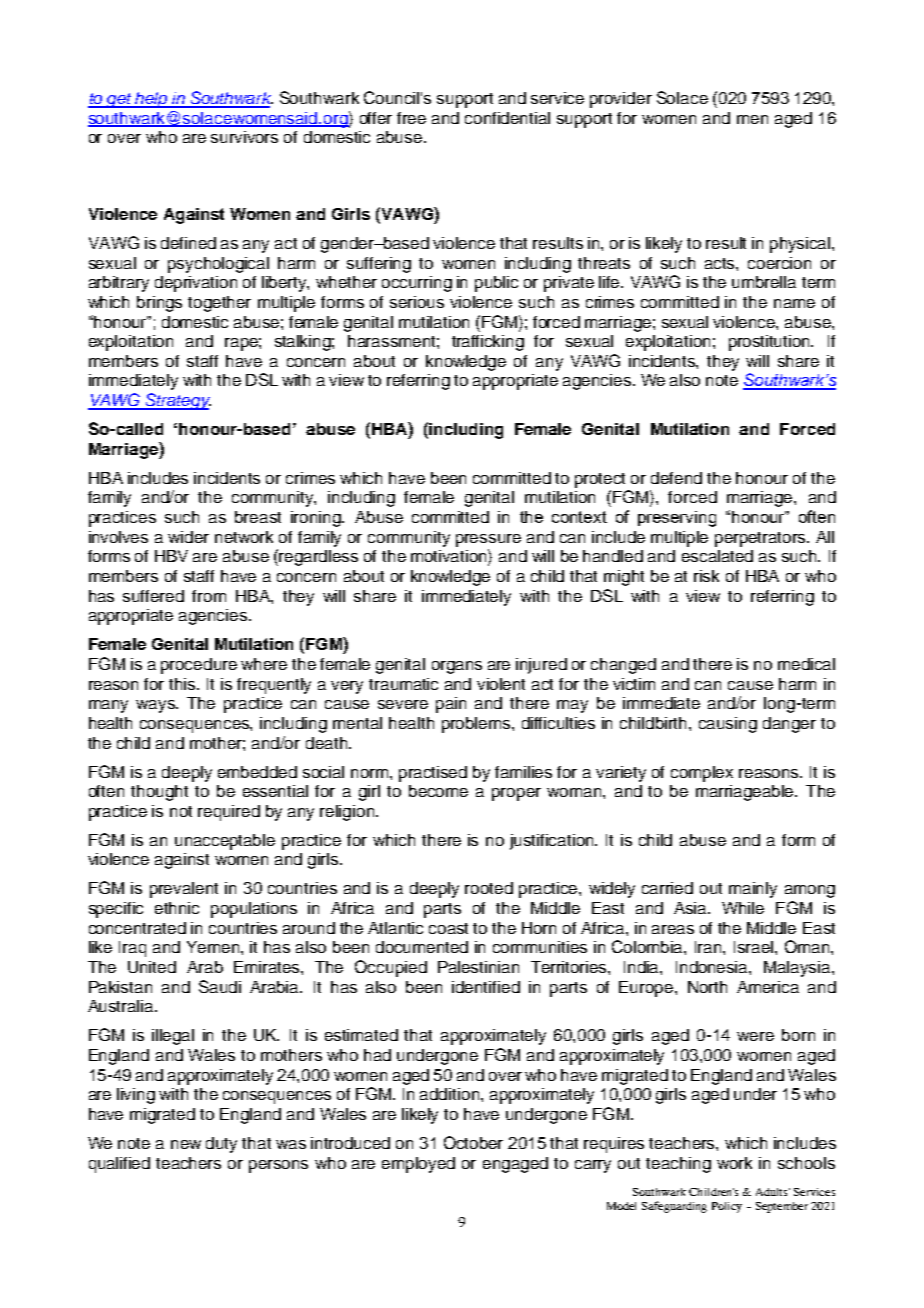 The width and height of the screenshot is (924, 1308). What do you see at coordinates (418, 1165) in the screenshot?
I see `employed` at bounding box center [418, 1165].
